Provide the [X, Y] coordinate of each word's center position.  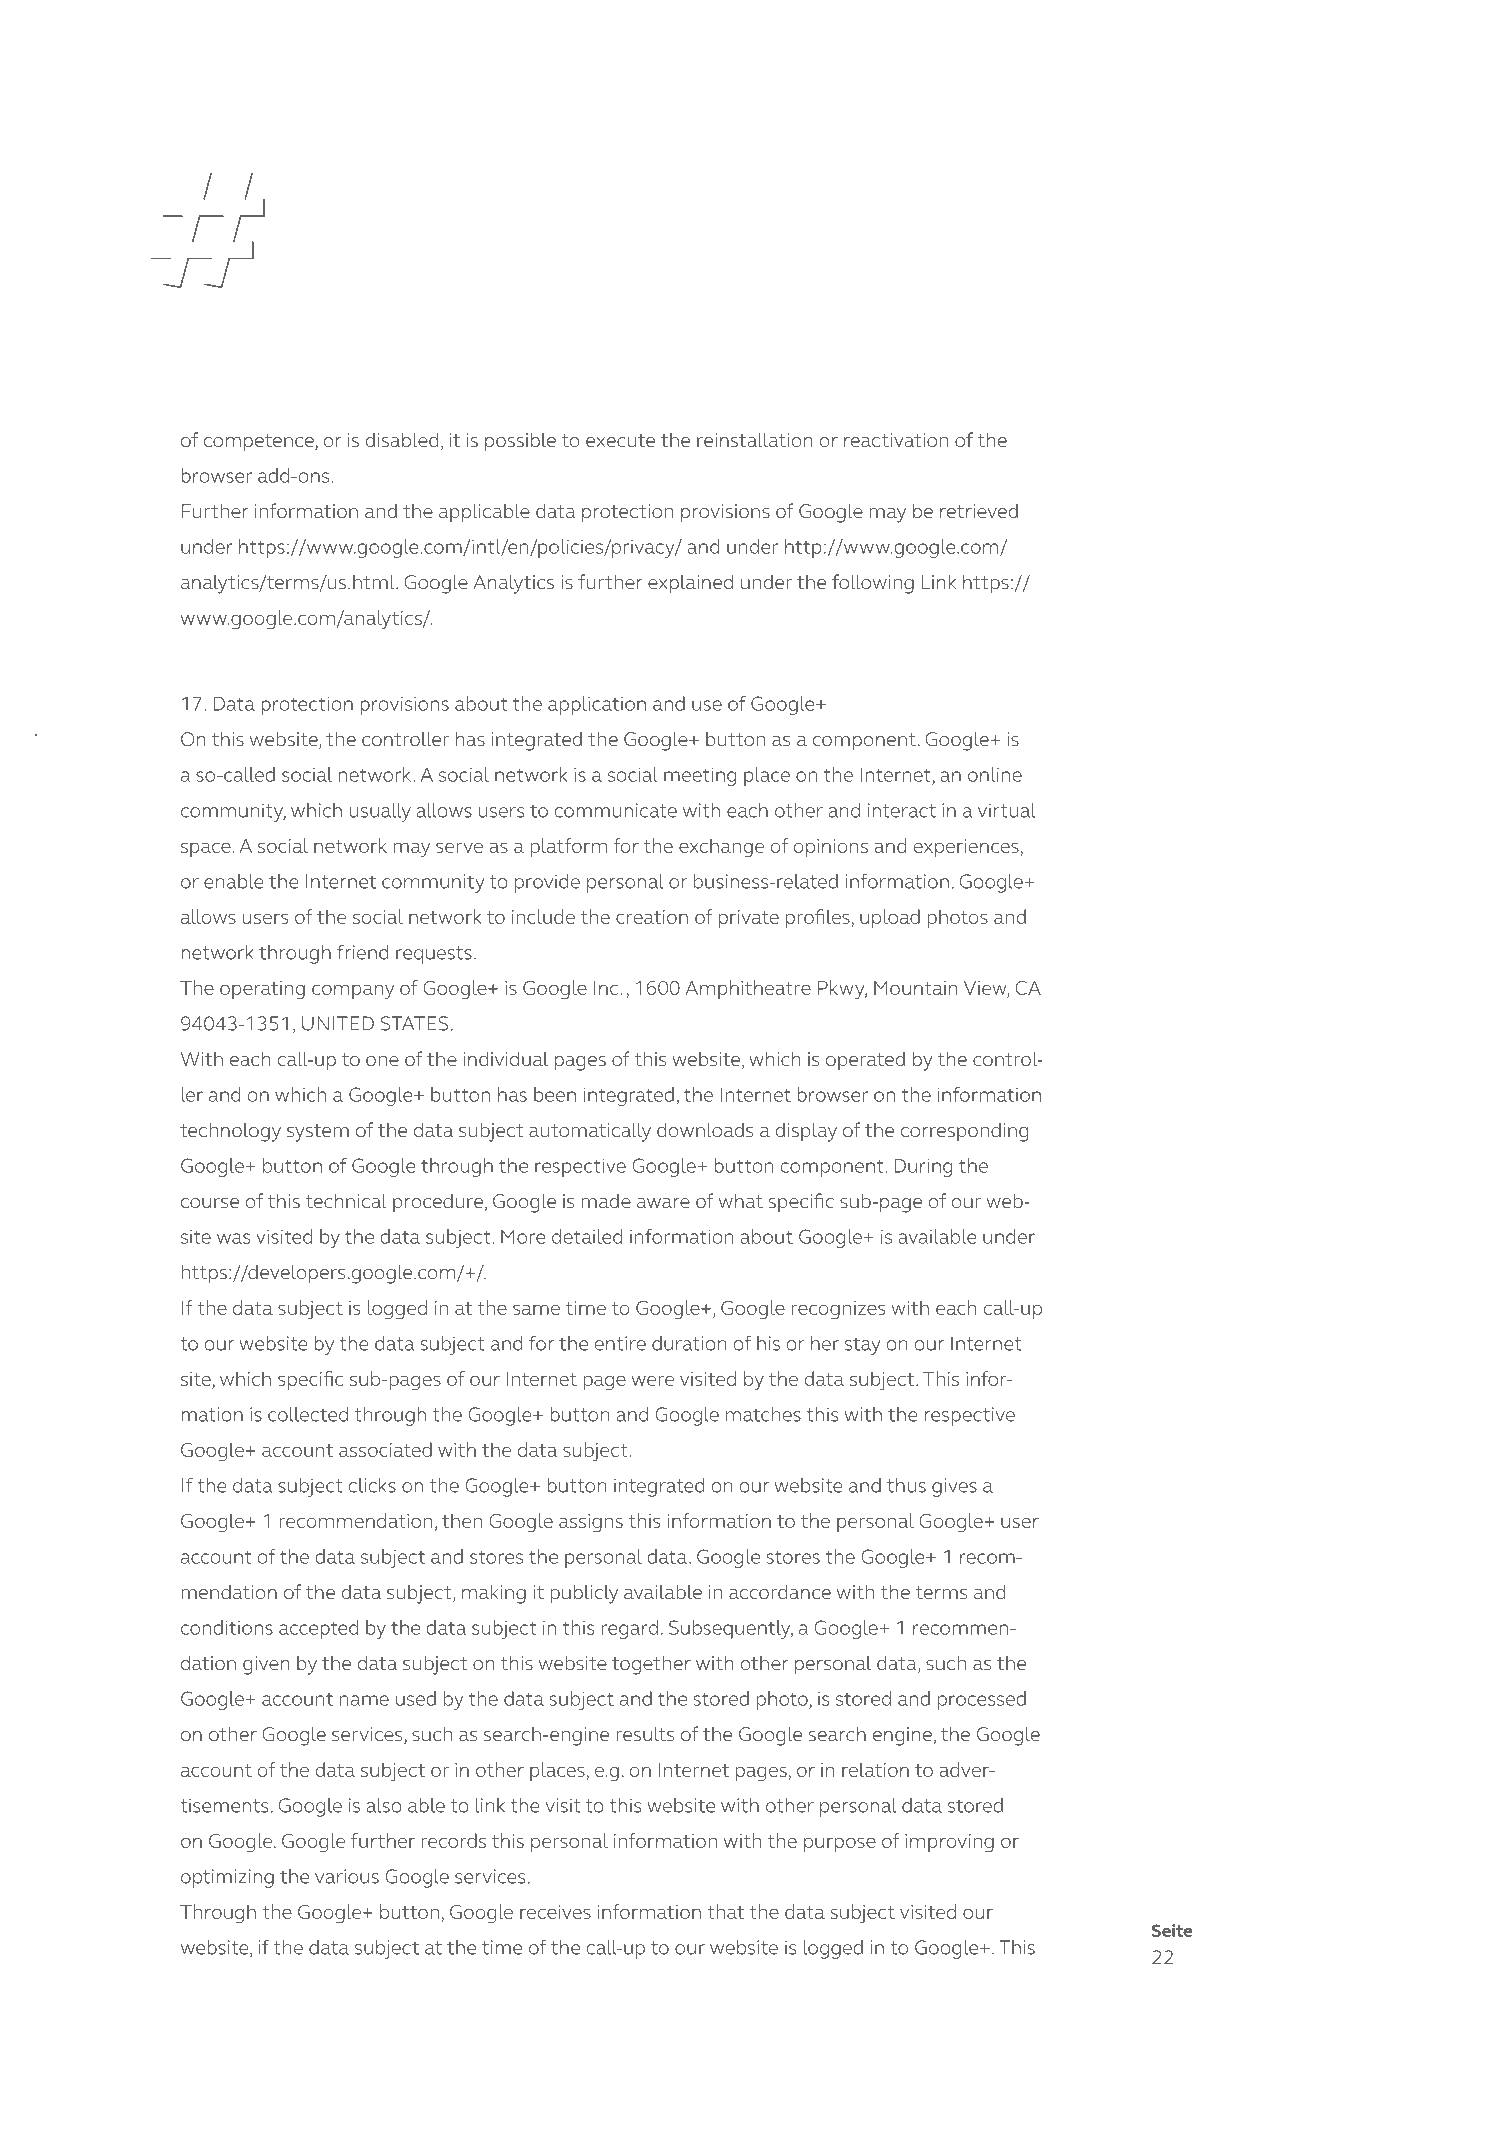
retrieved [979, 511]
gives [954, 1487]
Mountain [916, 988]
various [347, 1876]
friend [362, 952]
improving [949, 1843]
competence [260, 443]
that [725, 1911]
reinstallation [755, 440]
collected [308, 1414]
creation [652, 917]
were [653, 1380]
